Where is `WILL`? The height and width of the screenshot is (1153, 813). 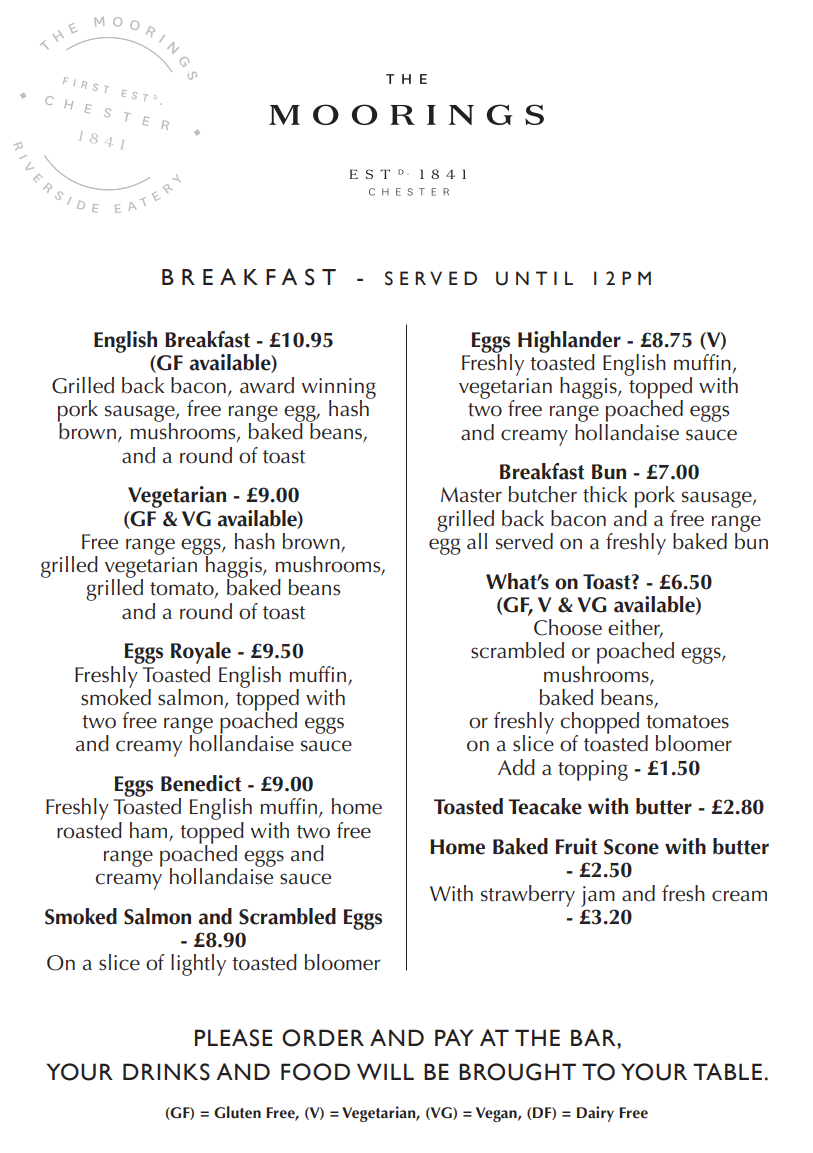 WILL is located at coordinates (385, 1071).
